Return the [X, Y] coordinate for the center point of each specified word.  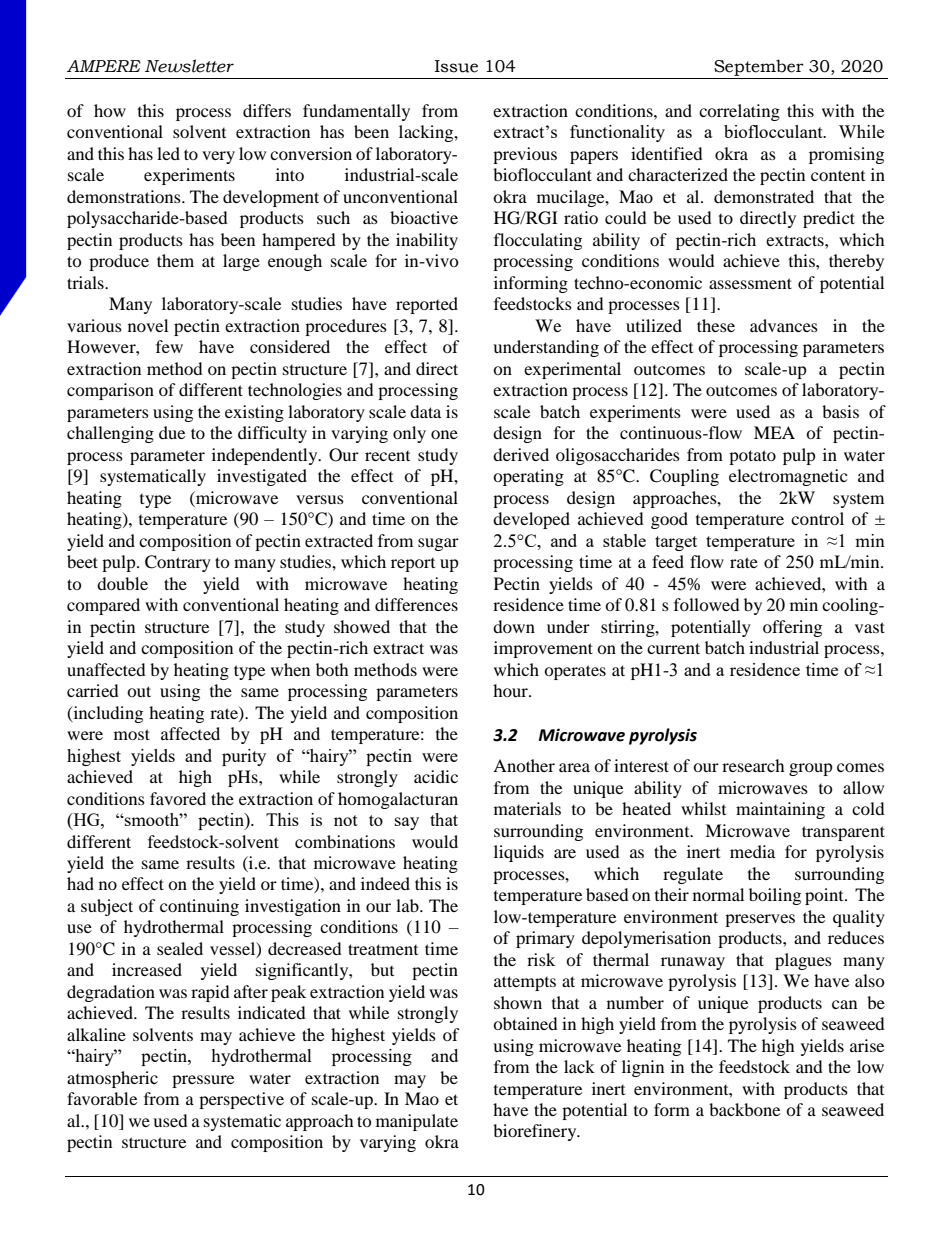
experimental [572, 370]
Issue [456, 66]
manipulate [417, 1122]
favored [178, 798]
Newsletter [189, 66]
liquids [519, 853]
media [752, 851]
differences [416, 604]
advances [784, 325]
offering [792, 628]
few [169, 346]
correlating [739, 112]
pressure [203, 1081]
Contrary [178, 563]
